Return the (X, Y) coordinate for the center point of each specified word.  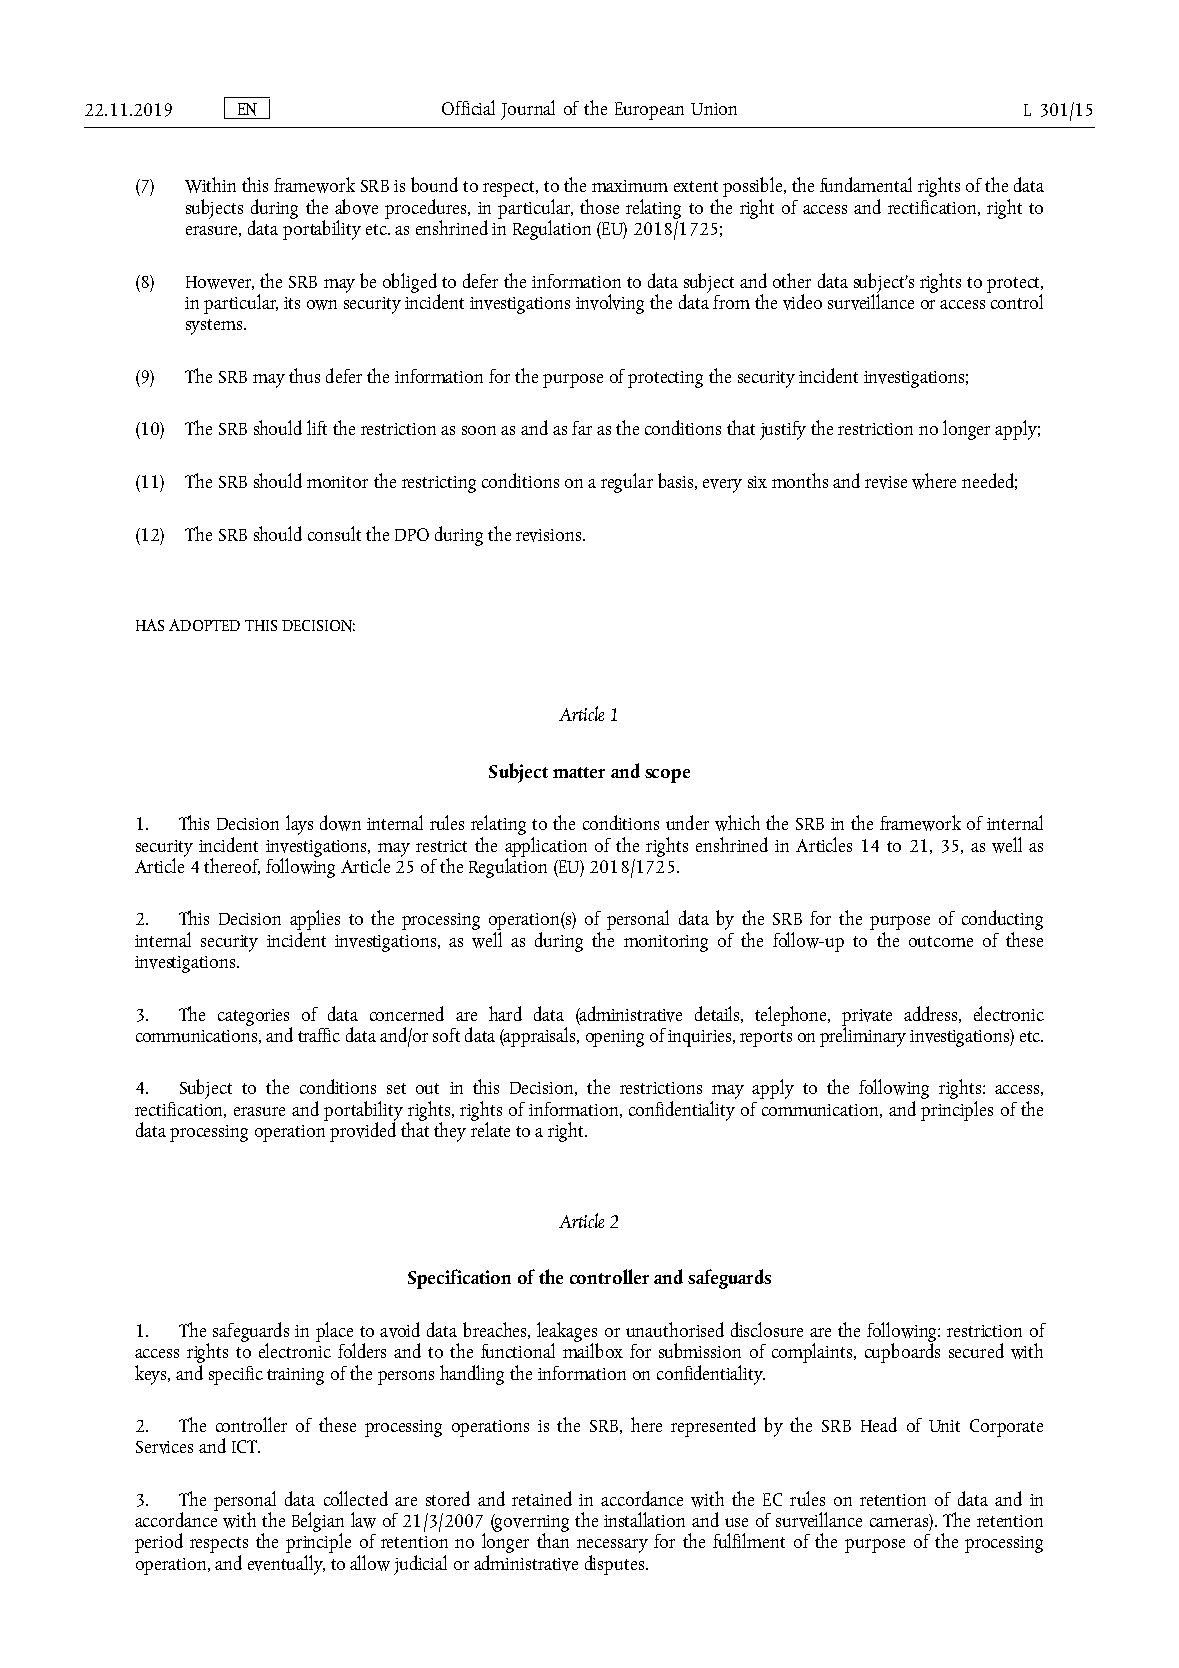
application (546, 846)
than (553, 1539)
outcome (941, 941)
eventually (286, 1565)
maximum (630, 186)
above (356, 207)
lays (299, 825)
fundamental (866, 184)
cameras (899, 1522)
